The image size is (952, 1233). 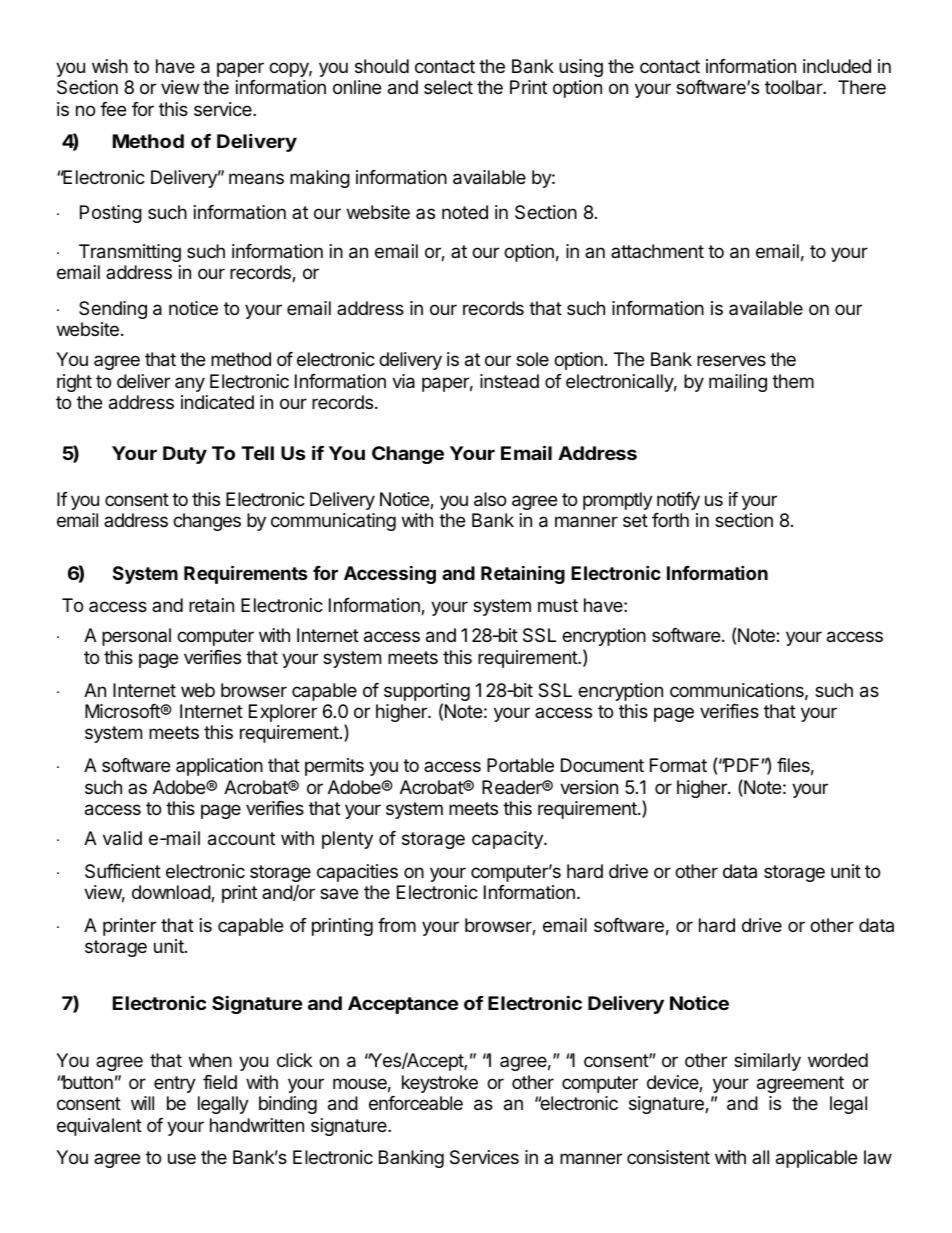 What do you see at coordinates (142, 1103) in the document?
I see `will` at bounding box center [142, 1103].
